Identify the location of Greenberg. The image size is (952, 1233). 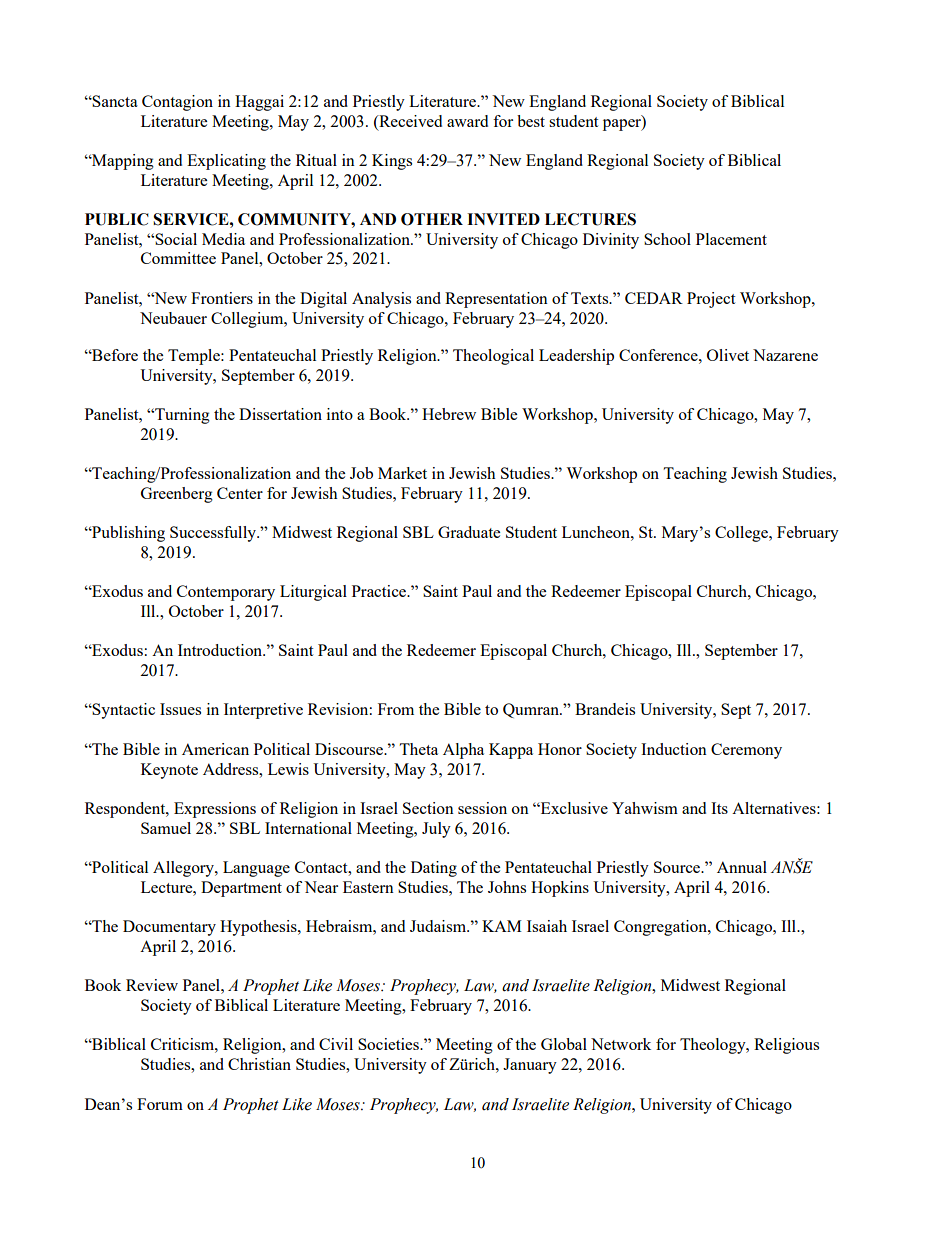
(177, 495).
